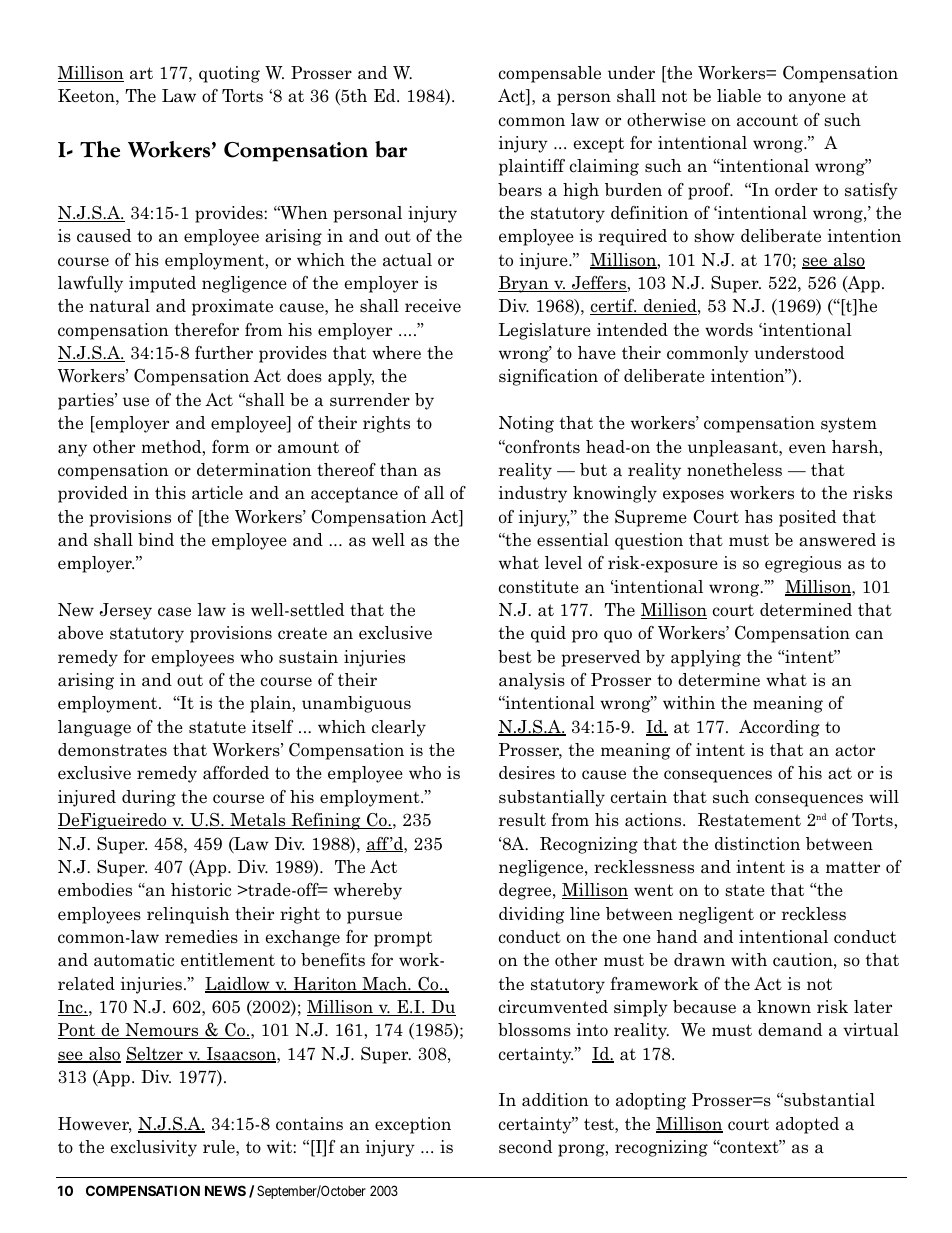 This screenshot has height=1233, width=952. I want to click on constitute, so click(539, 587).
